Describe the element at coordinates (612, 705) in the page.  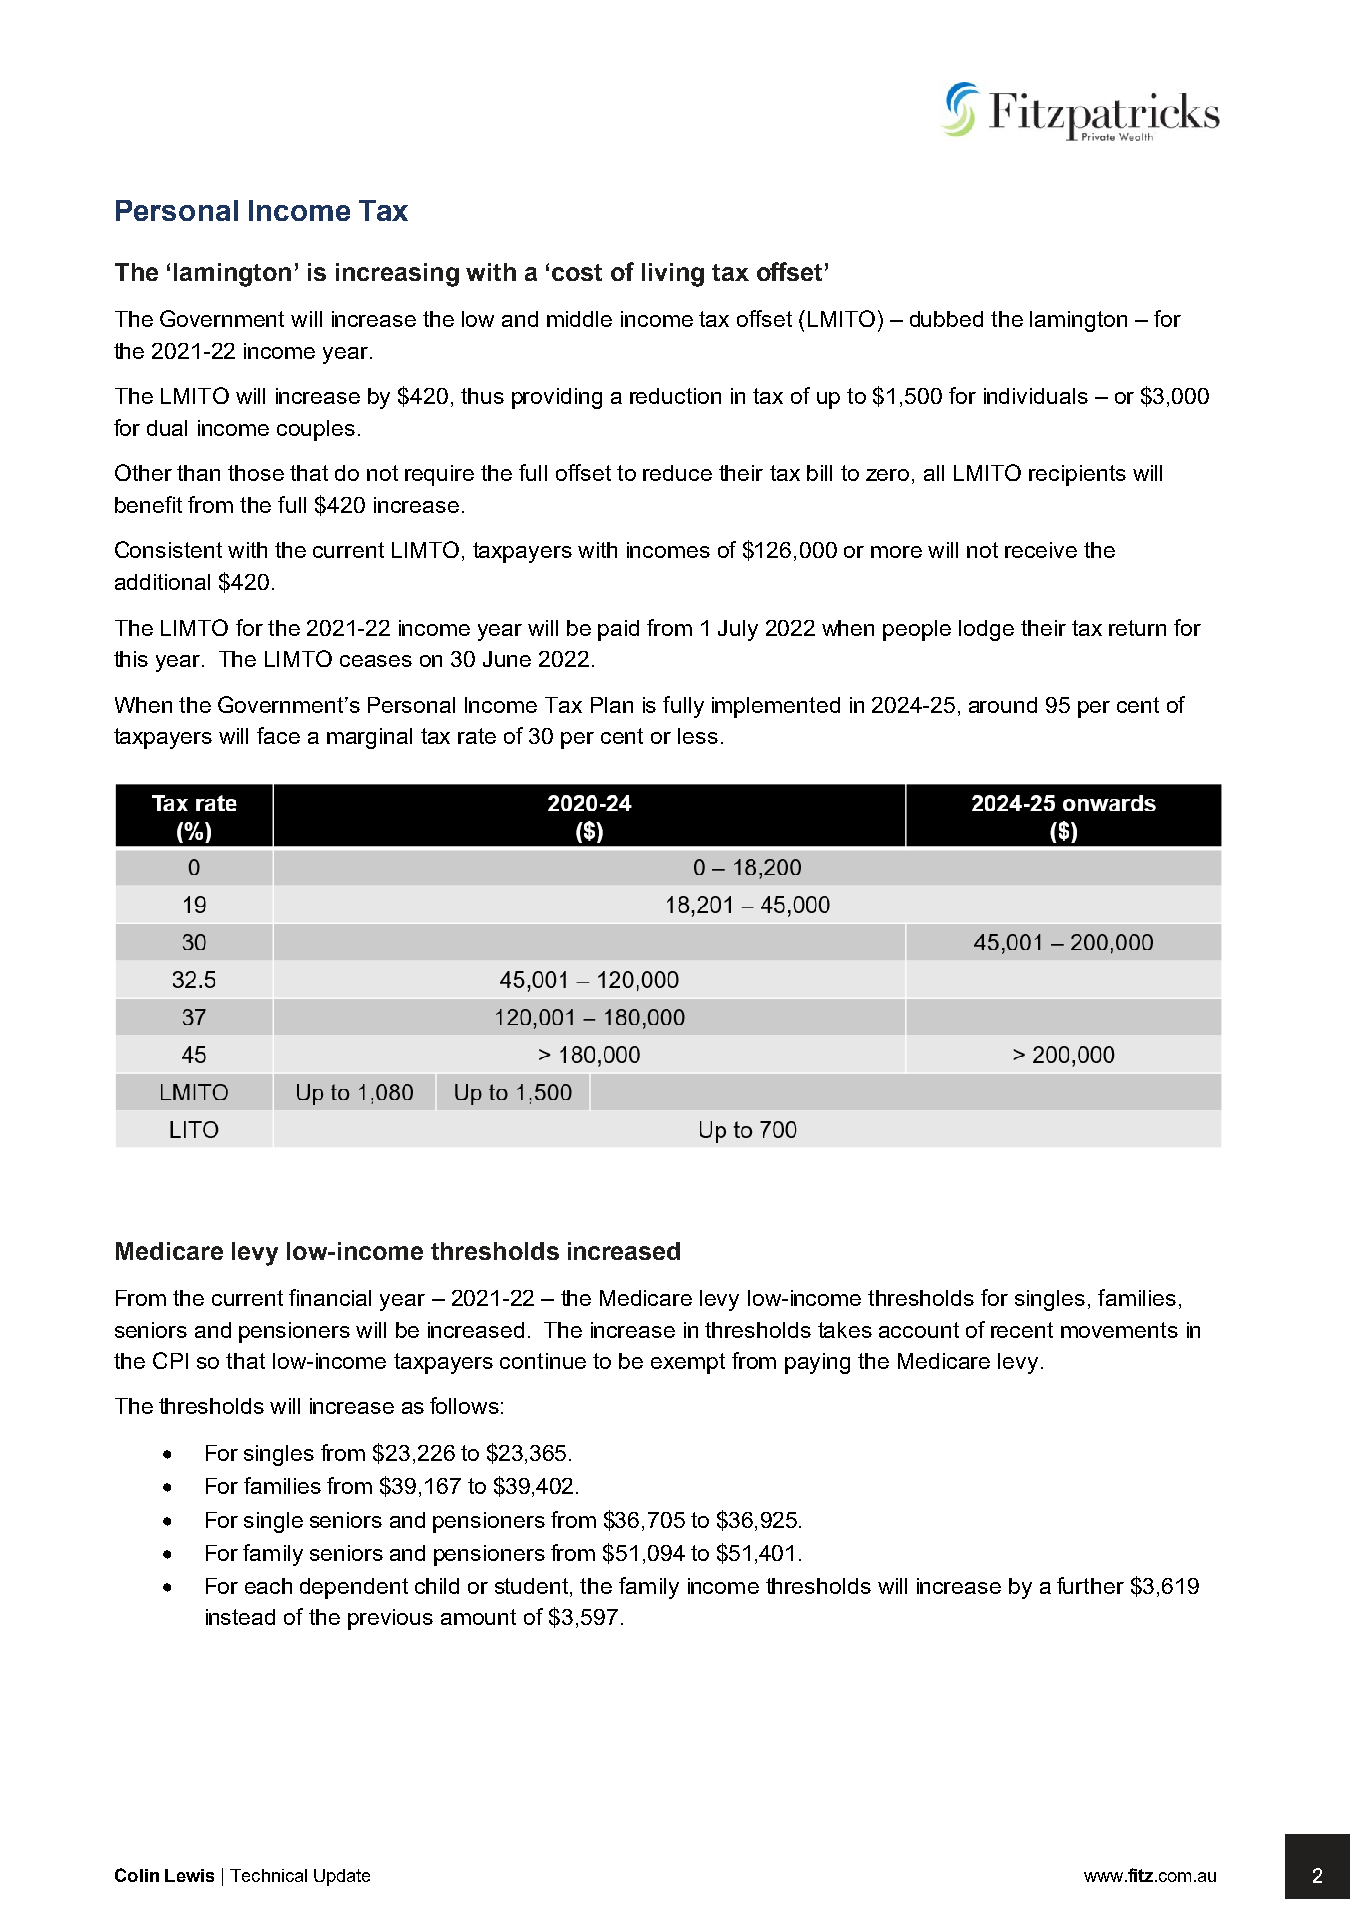
I see `Plan` at that location.
